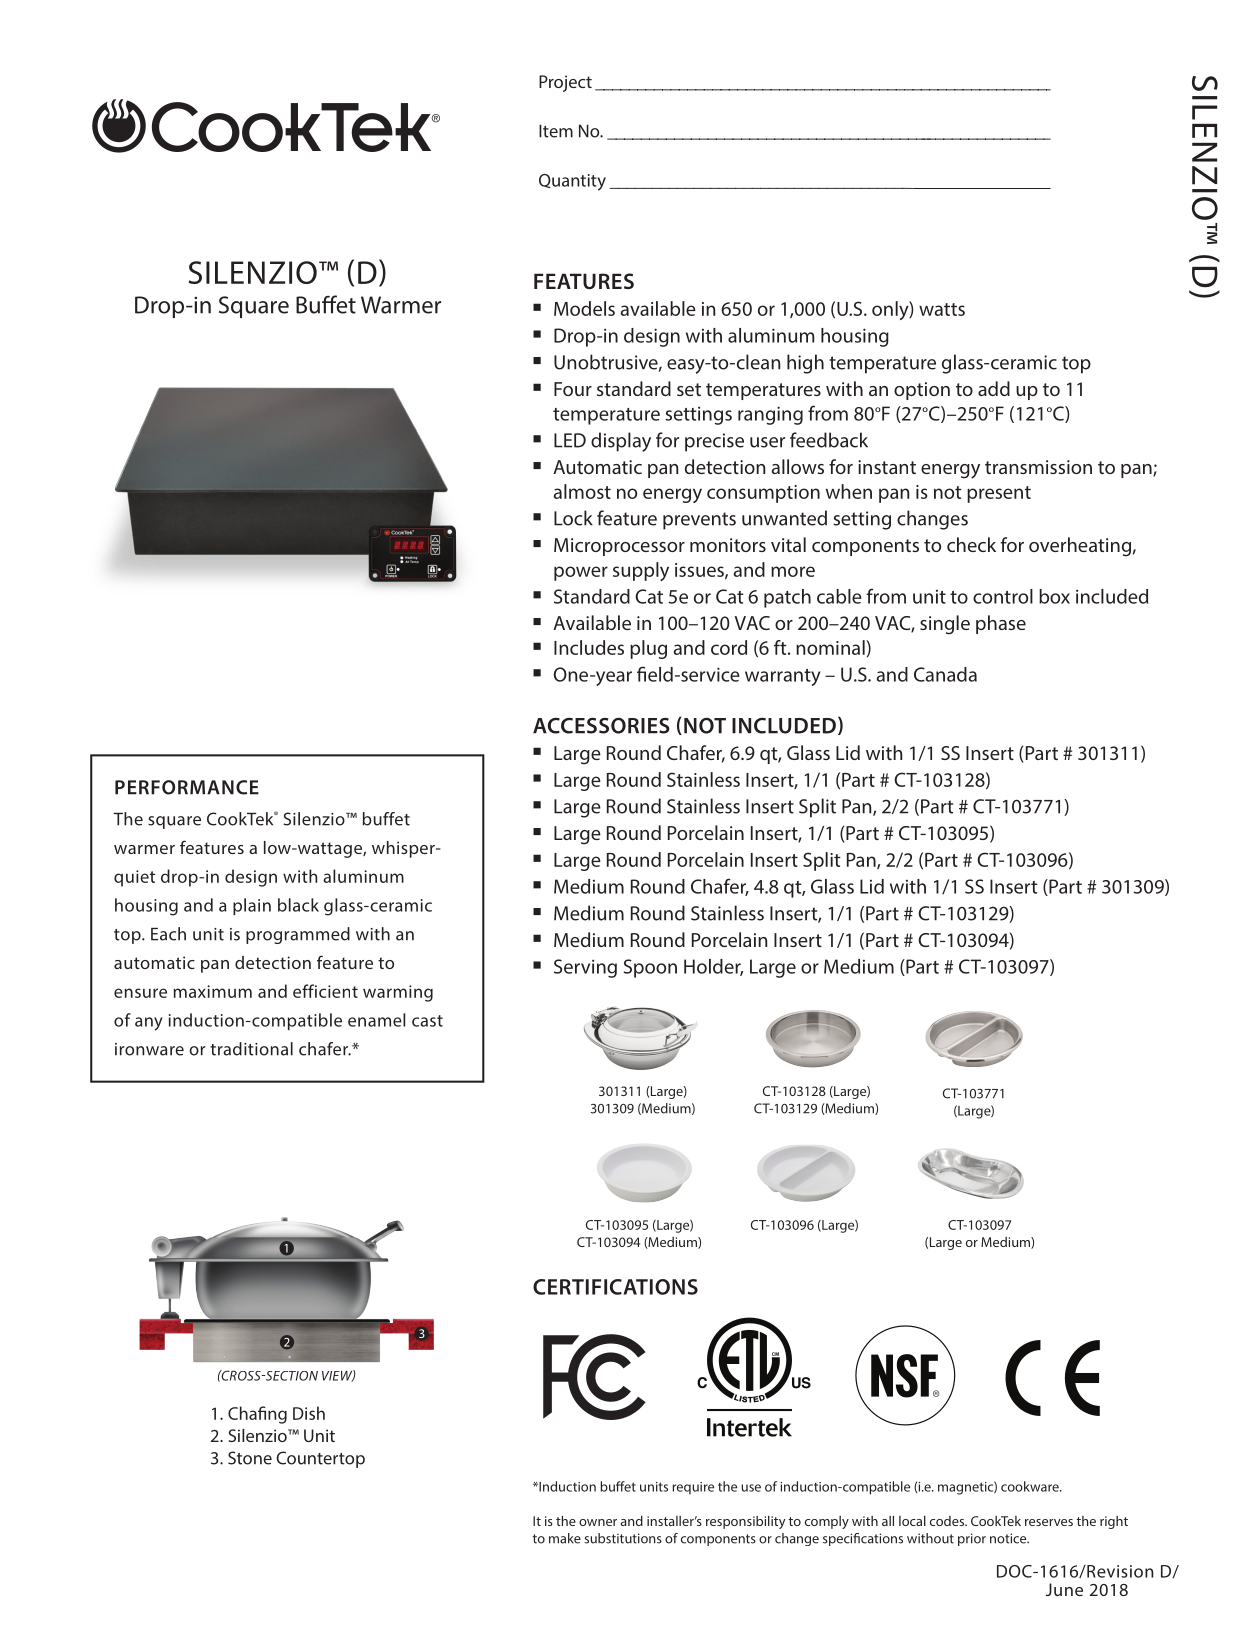 This page has width=1257, height=1627. Describe the element at coordinates (1009, 1538) in the page. I see `notice` at that location.
